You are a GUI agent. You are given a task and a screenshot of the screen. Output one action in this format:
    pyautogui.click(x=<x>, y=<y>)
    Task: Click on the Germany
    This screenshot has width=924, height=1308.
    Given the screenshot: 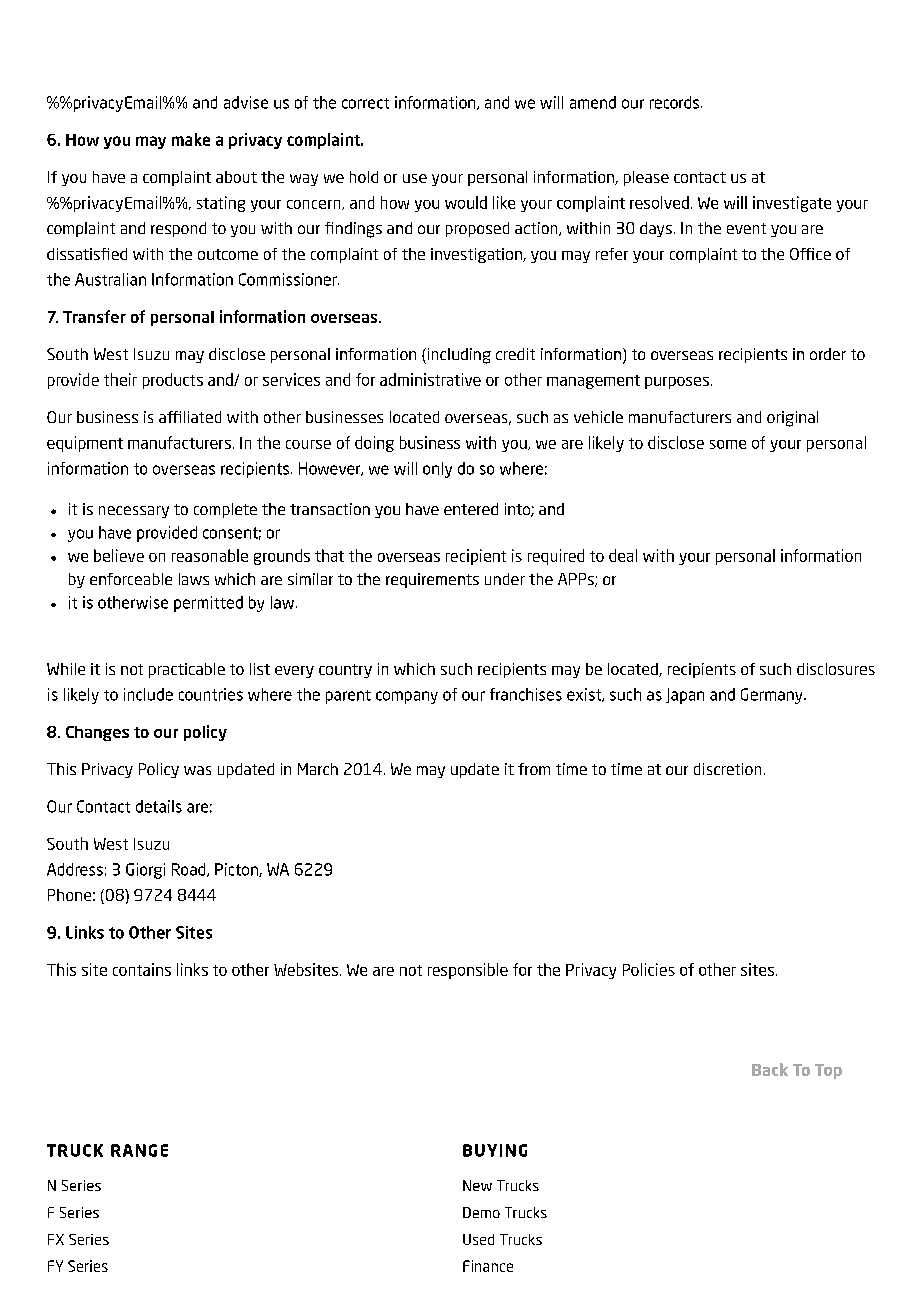 What is the action you would take?
    pyautogui.click(x=773, y=696)
